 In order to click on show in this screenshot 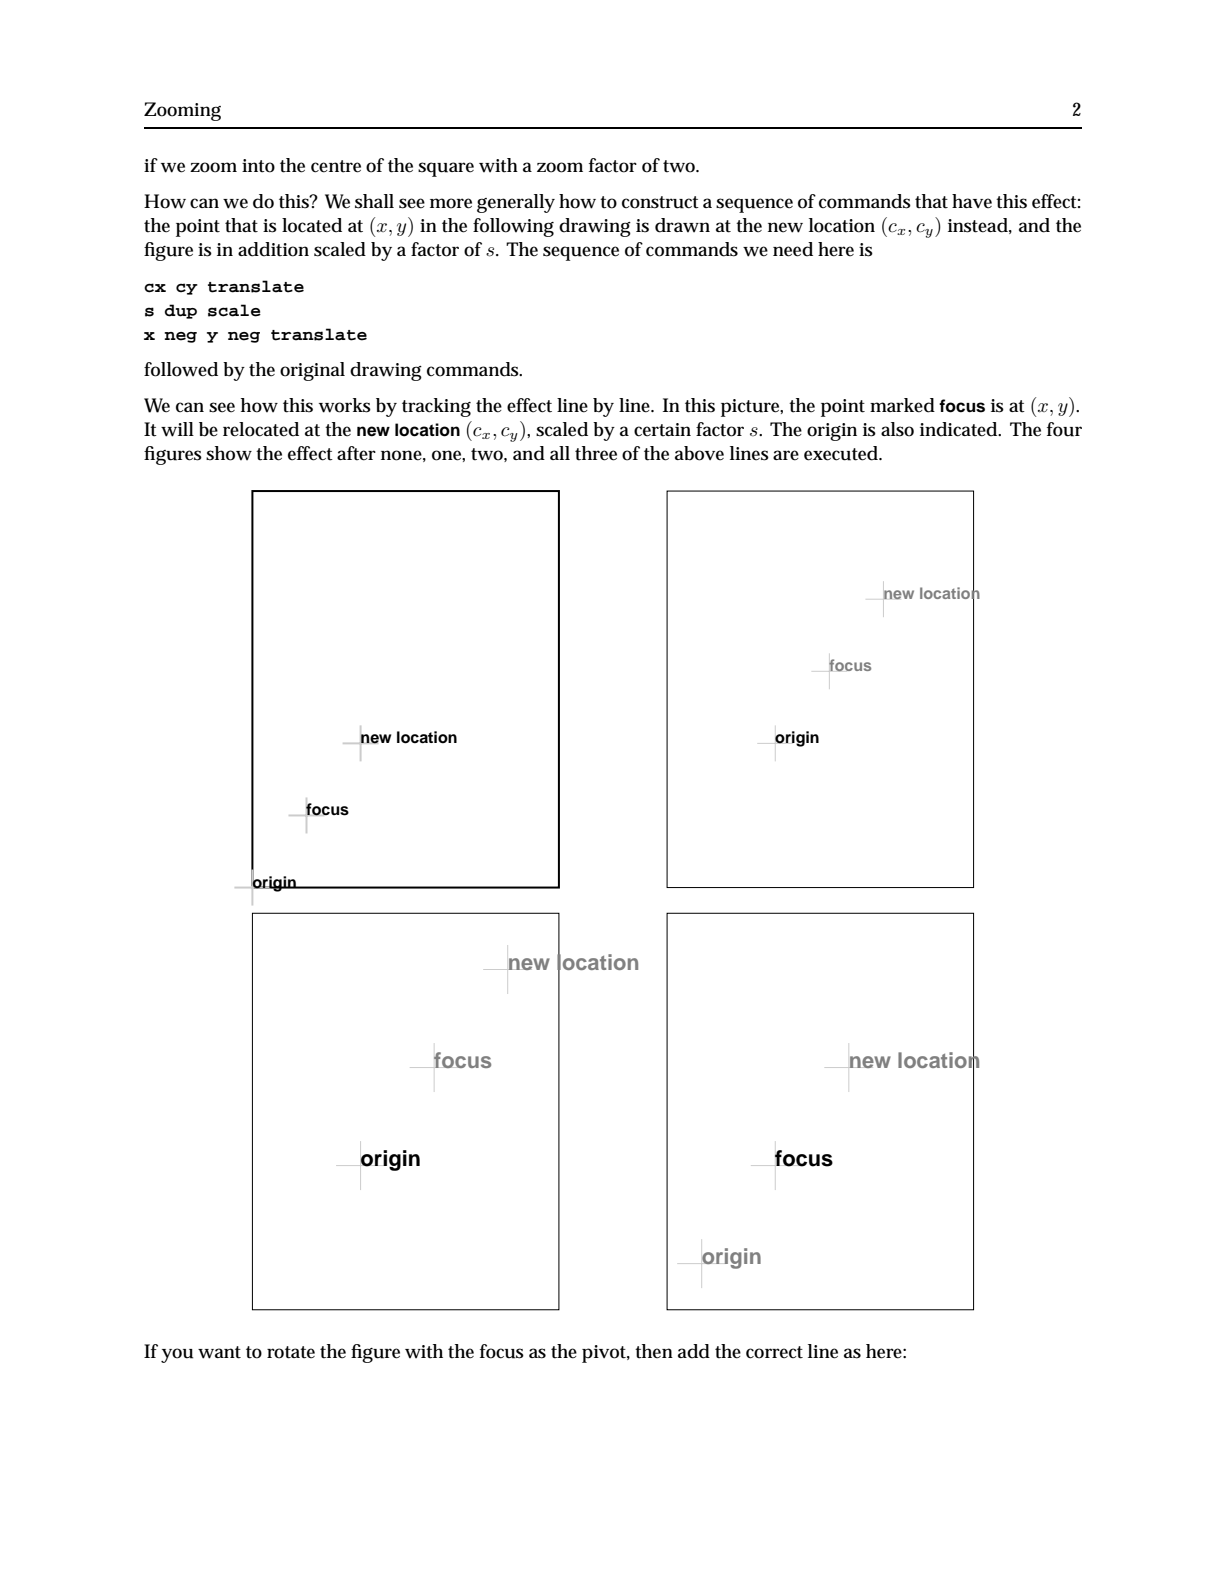, I will do `click(229, 453)`.
